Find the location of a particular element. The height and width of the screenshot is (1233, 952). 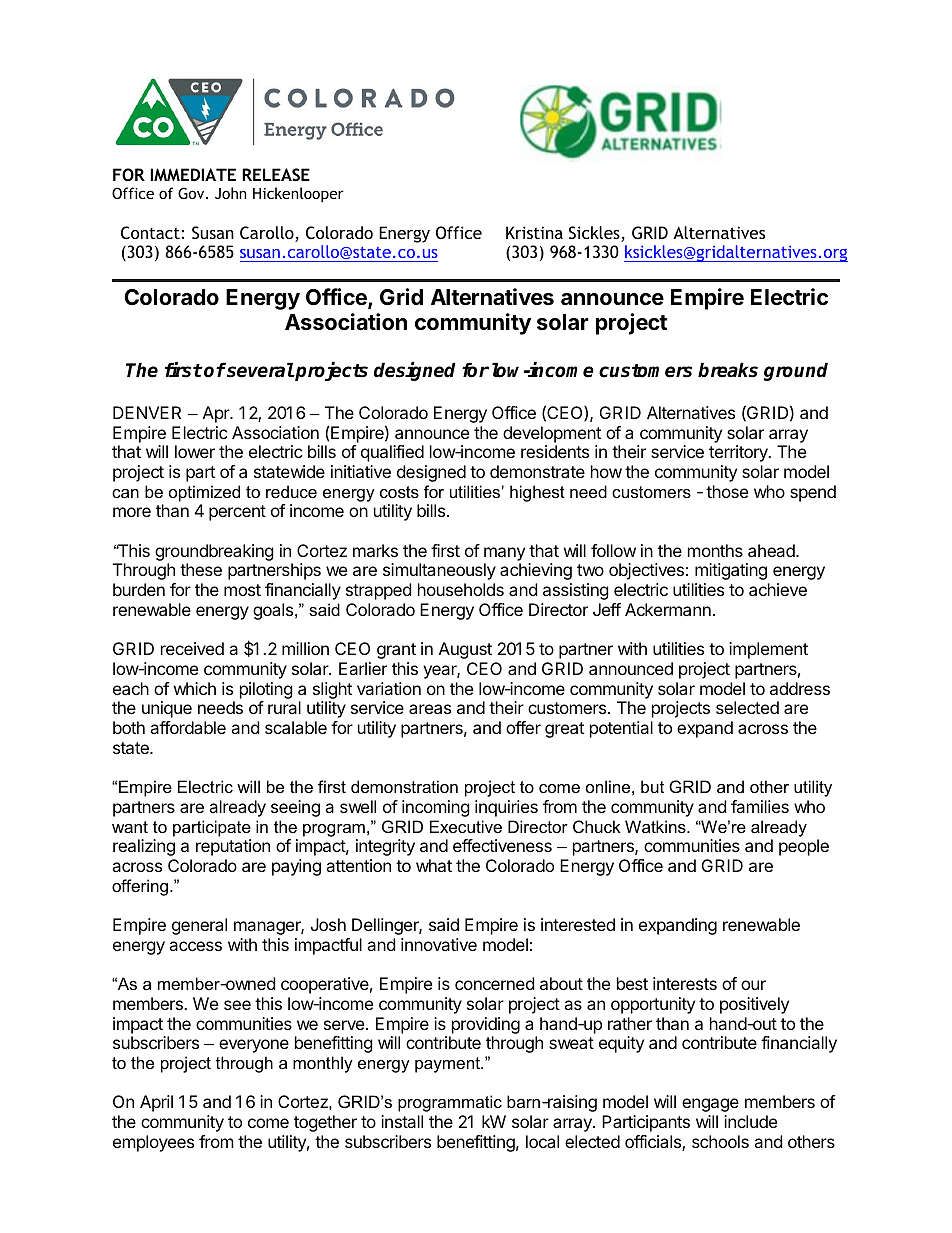

general is located at coordinates (199, 926).
